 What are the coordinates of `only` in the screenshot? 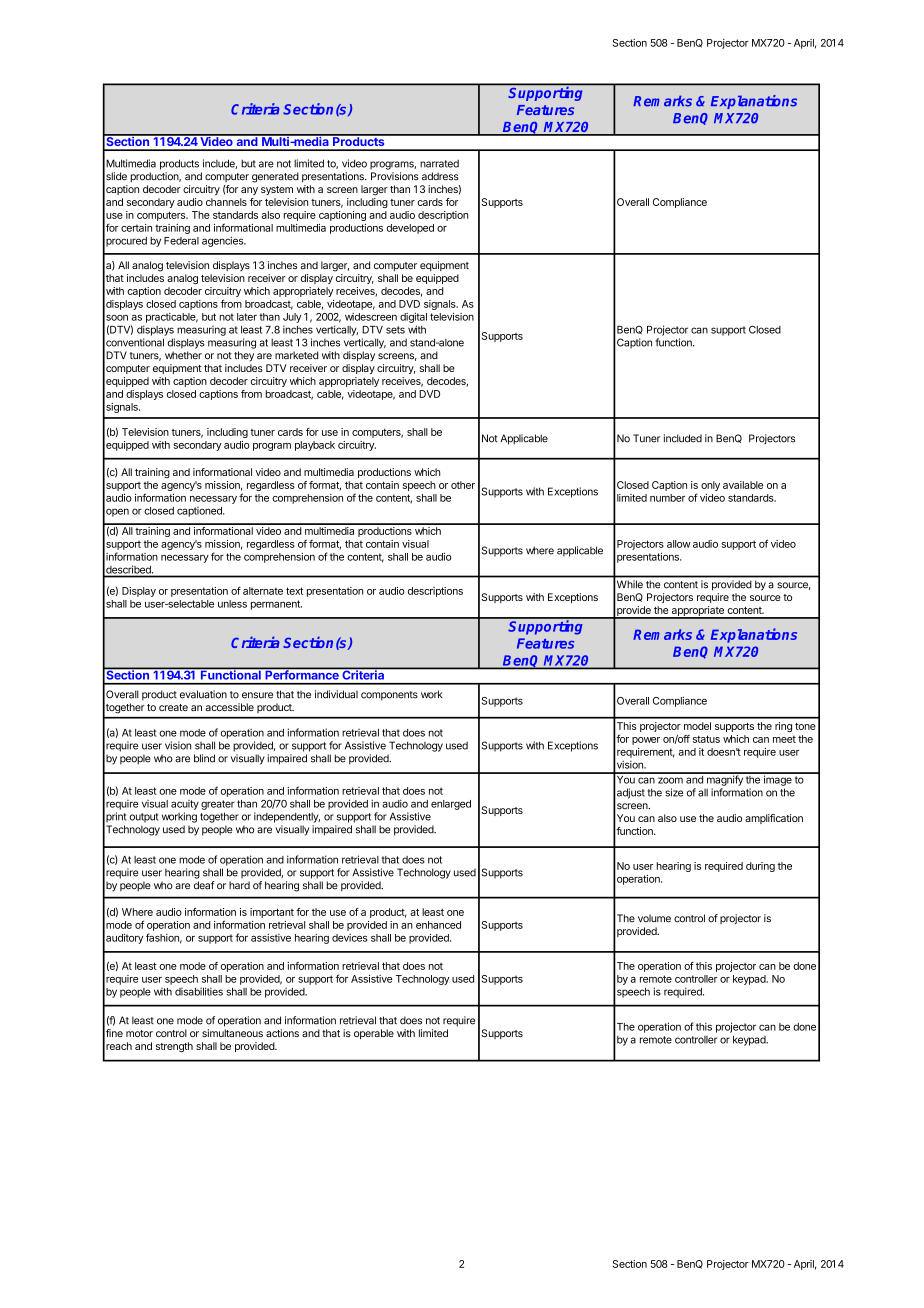 It's located at (710, 486).
